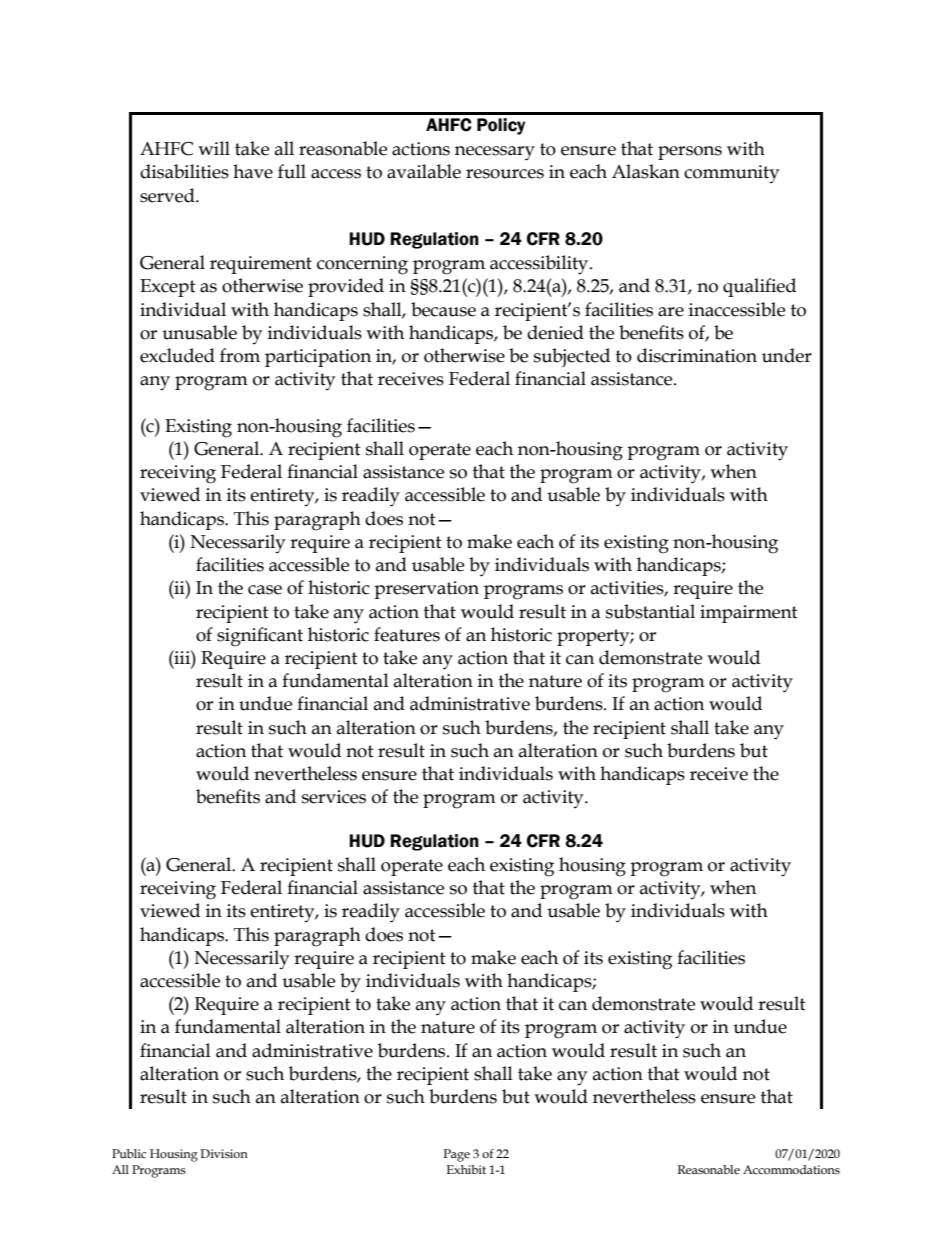 The height and width of the screenshot is (1233, 952). Describe the element at coordinates (260, 637) in the screenshot. I see `significant` at that location.
